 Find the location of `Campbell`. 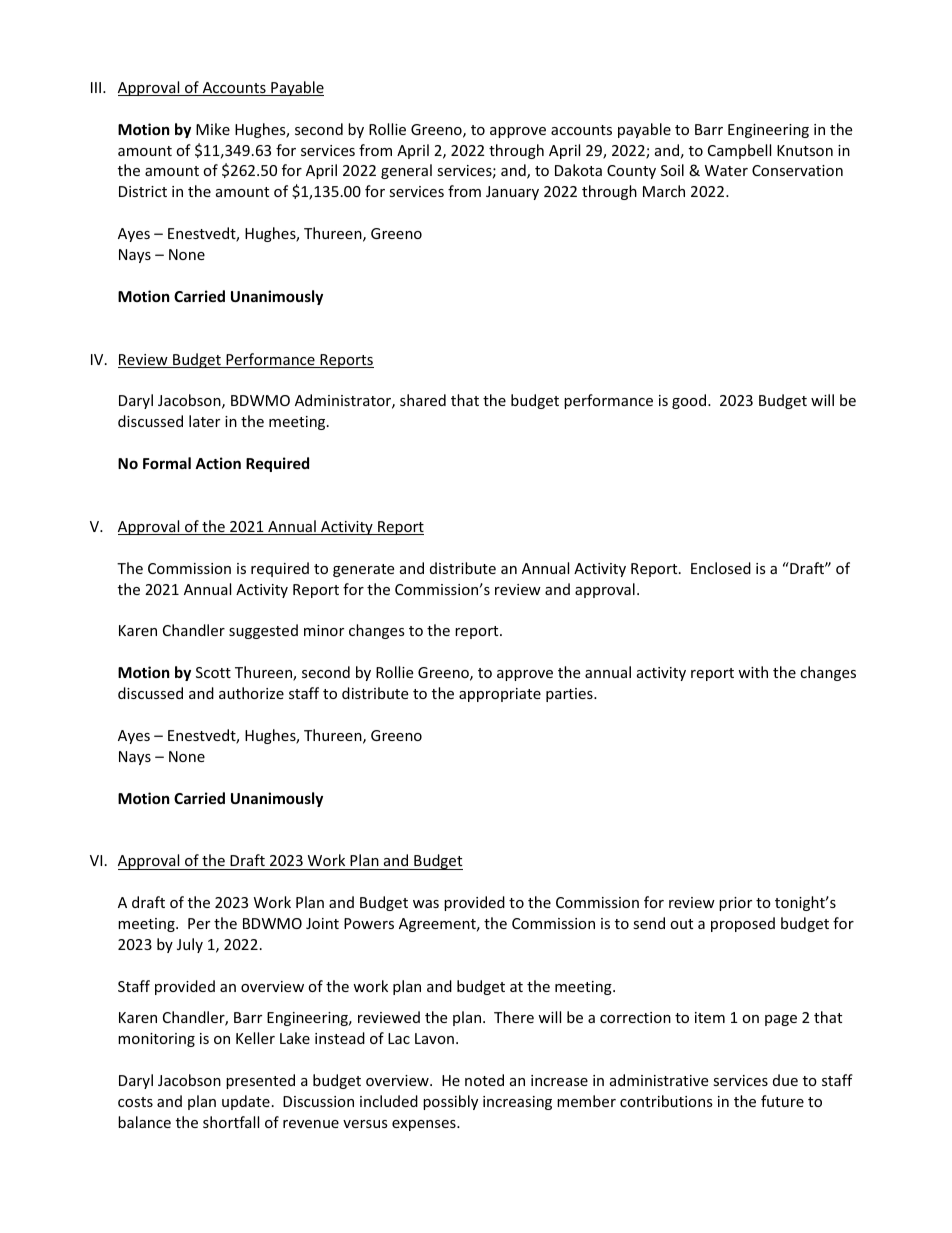

Campbell is located at coordinates (739, 151).
